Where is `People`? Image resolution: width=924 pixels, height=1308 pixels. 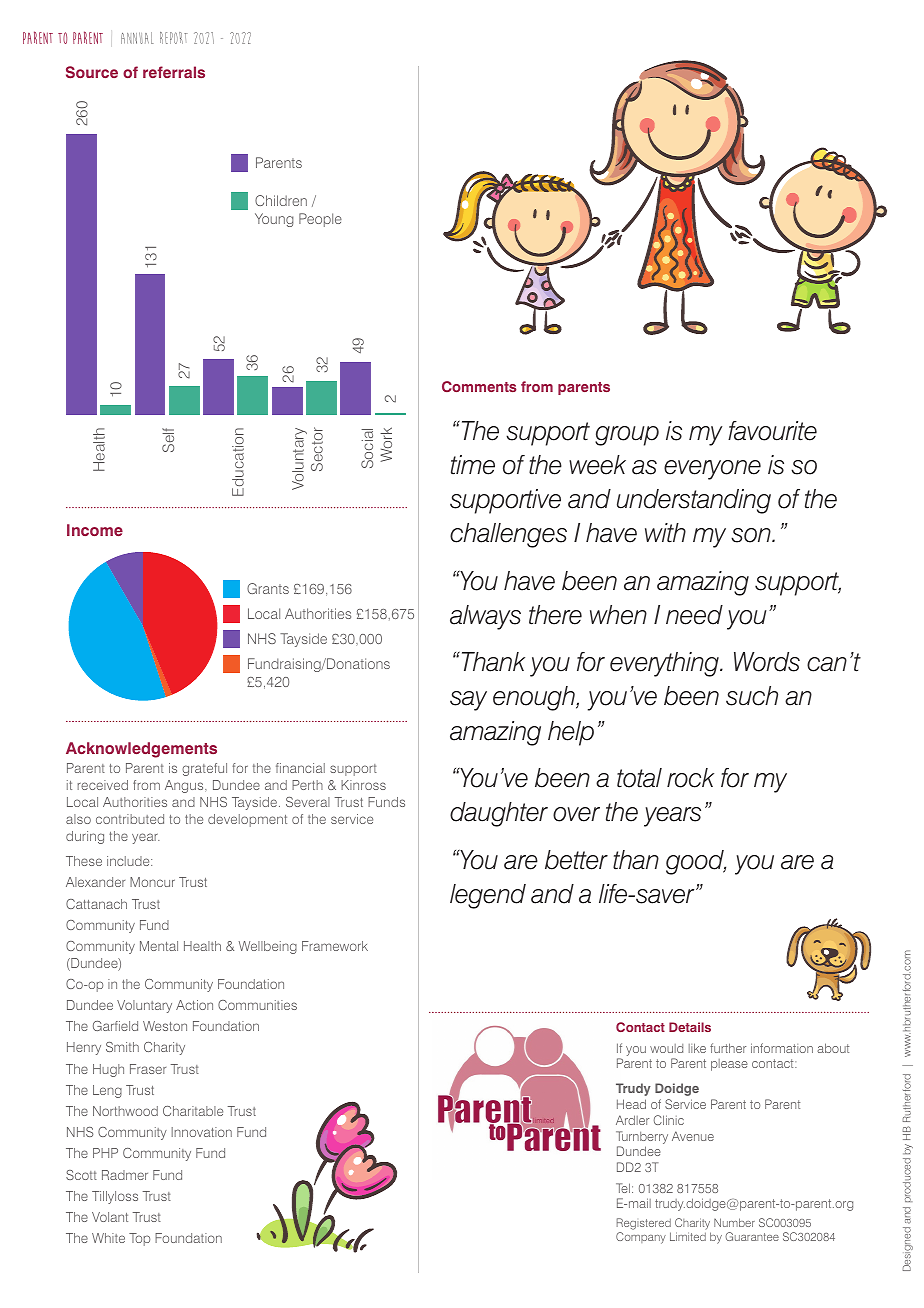 People is located at coordinates (320, 220).
